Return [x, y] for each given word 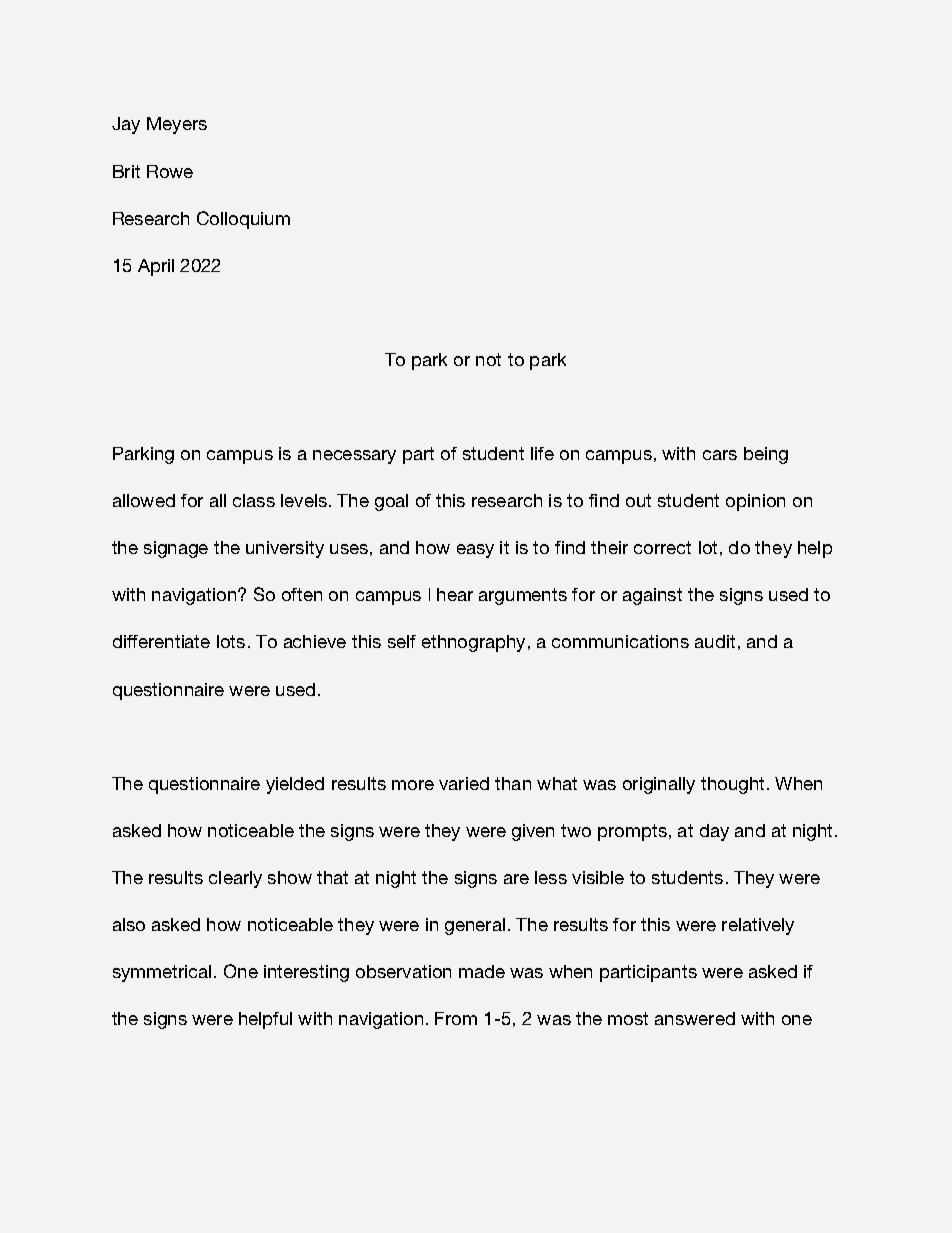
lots [231, 641]
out [638, 500]
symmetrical [162, 973]
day [714, 832]
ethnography [473, 643]
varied [464, 783]
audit [715, 641]
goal [391, 502]
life [542, 453]
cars [720, 455]
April [156, 267]
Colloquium [243, 220]
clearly [235, 879]
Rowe [170, 171]
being [766, 455]
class [254, 500]
